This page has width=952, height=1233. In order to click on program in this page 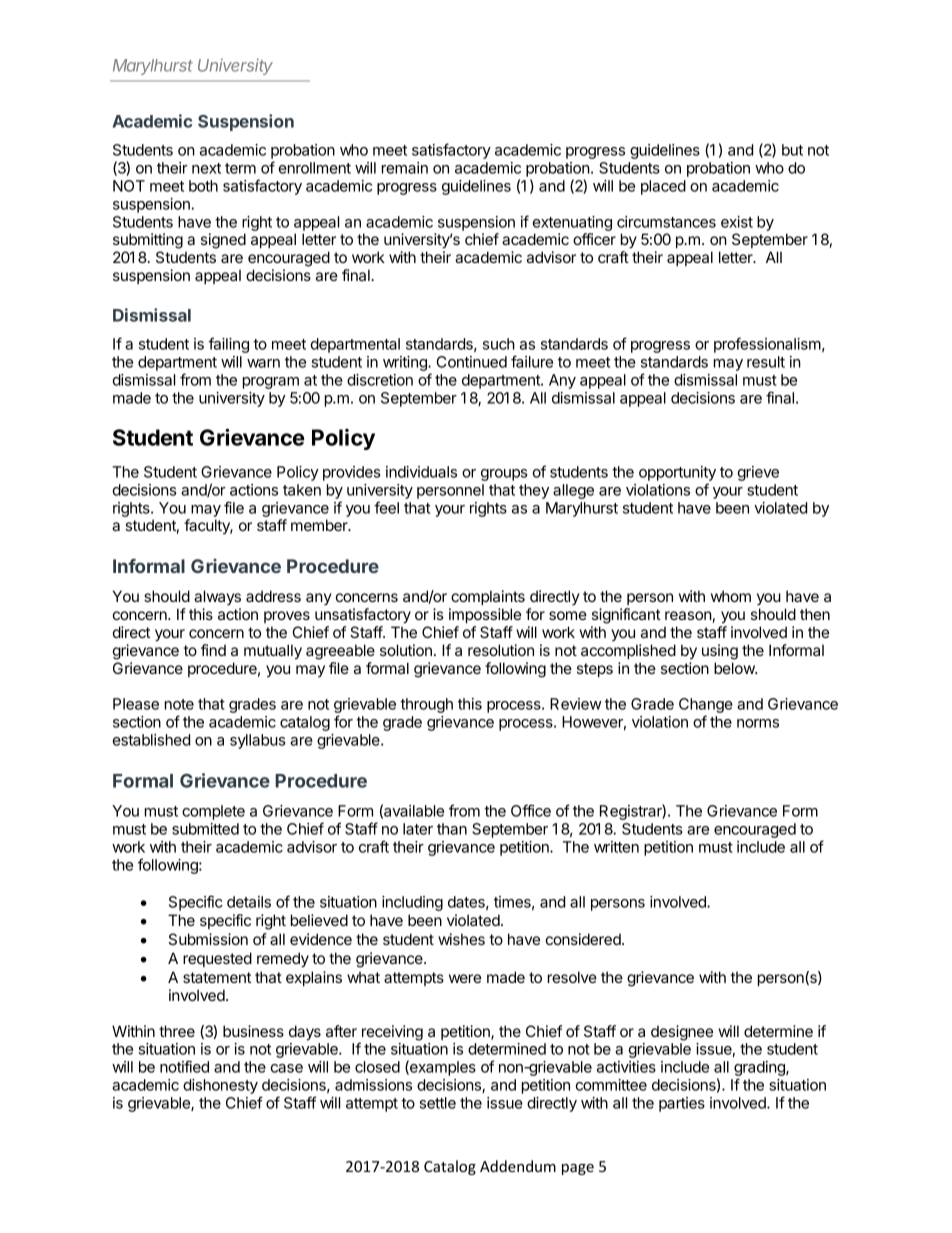, I will do `click(271, 383)`.
